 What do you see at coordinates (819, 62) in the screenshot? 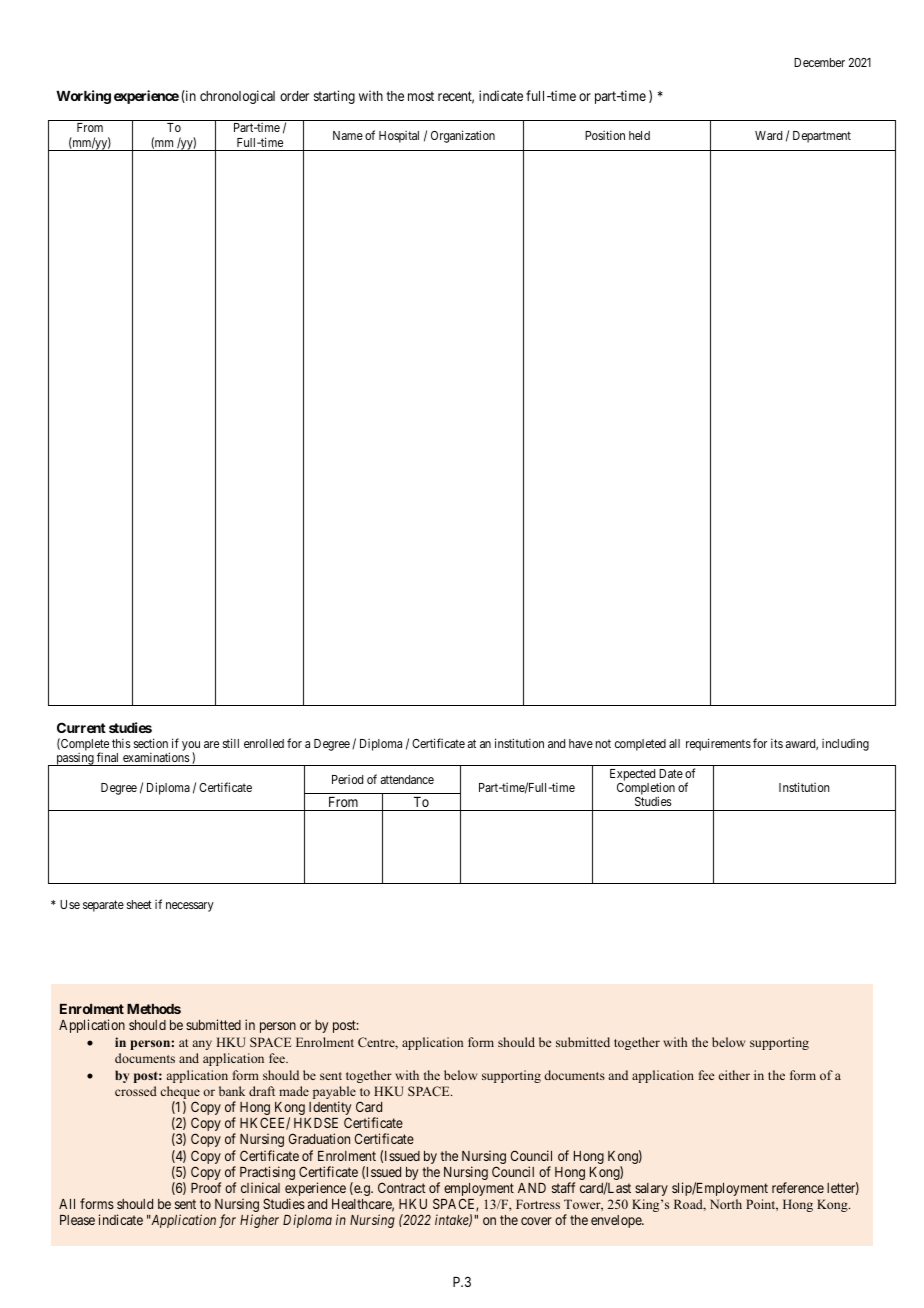
I see `December` at bounding box center [819, 62].
